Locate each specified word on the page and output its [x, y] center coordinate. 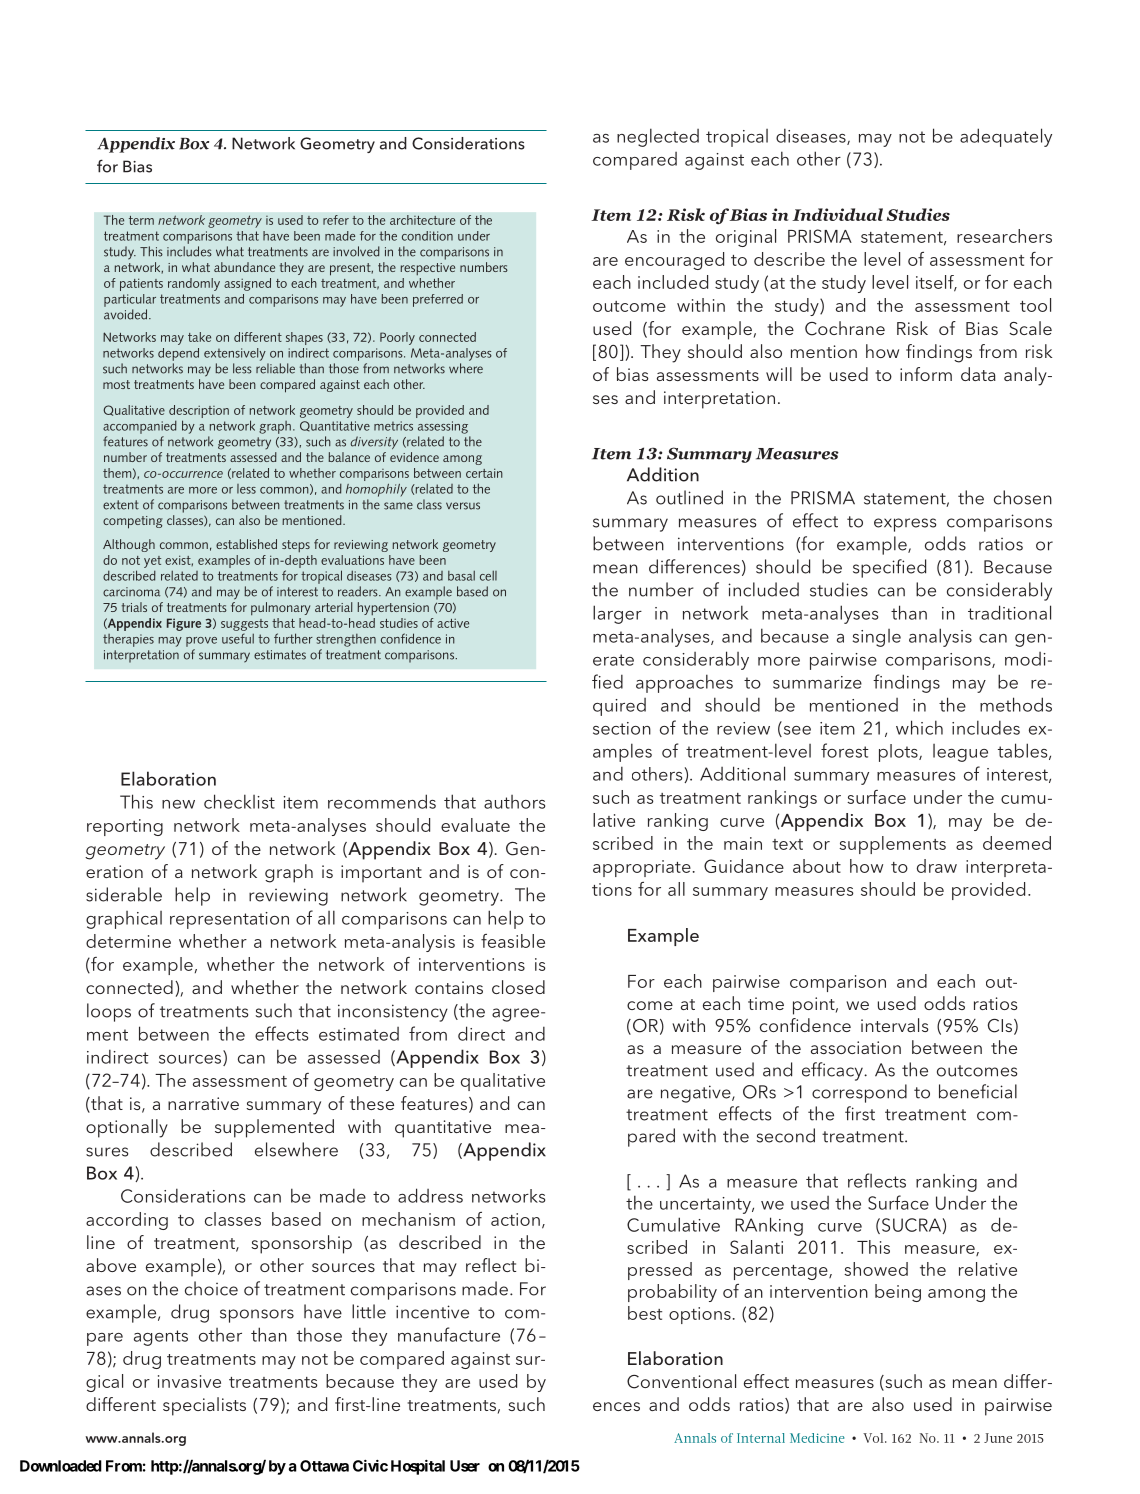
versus [463, 506]
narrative [203, 1103]
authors [514, 802]
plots [899, 753]
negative [697, 1094]
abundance [244, 267]
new [178, 804]
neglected [658, 137]
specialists [204, 1406]
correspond [859, 1093]
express [905, 525]
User [465, 1466]
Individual [837, 214]
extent [121, 505]
